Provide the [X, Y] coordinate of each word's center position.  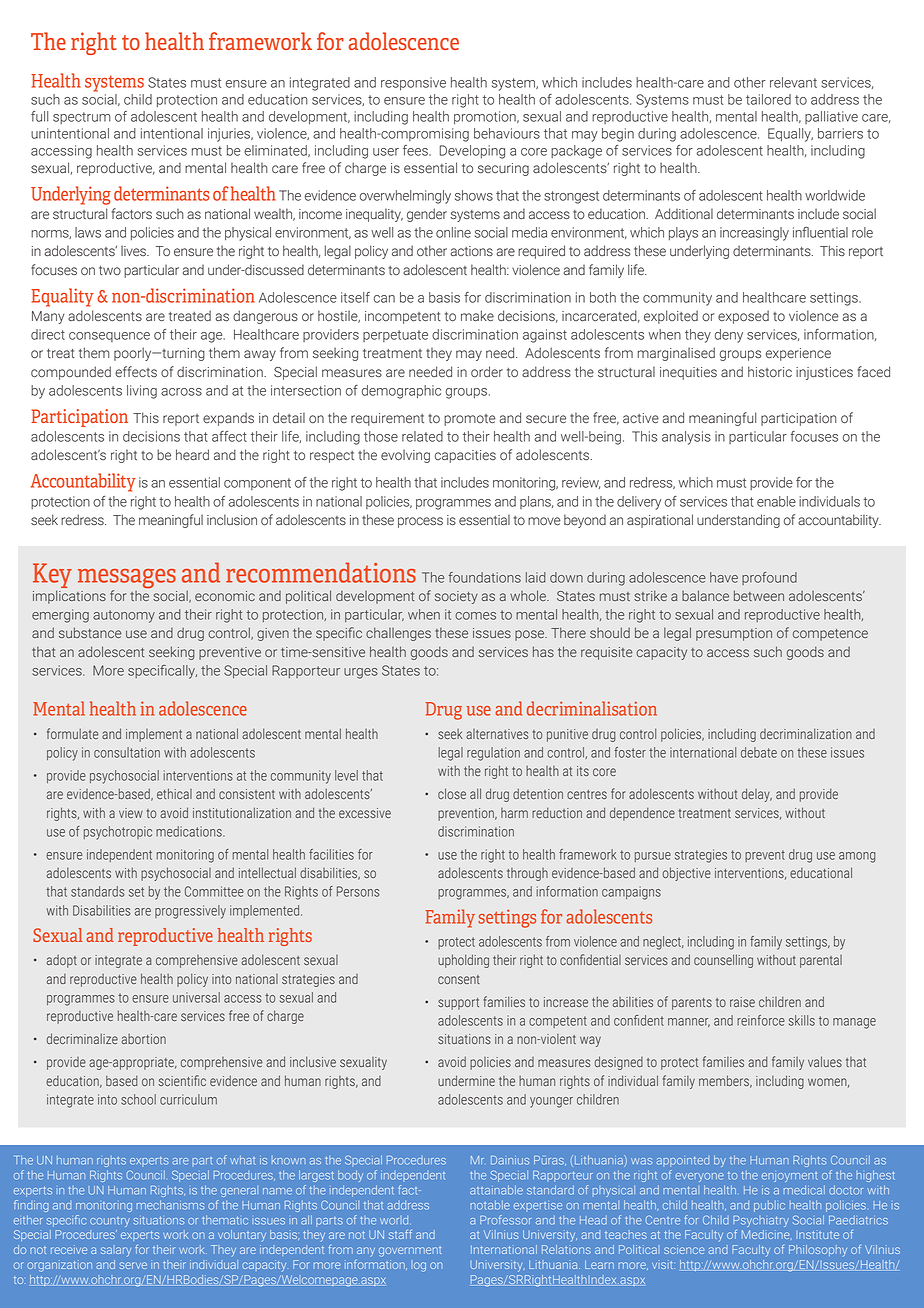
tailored [768, 99]
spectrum [82, 118]
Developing [472, 152]
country [110, 1222]
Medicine [767, 1235]
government [410, 1251]
